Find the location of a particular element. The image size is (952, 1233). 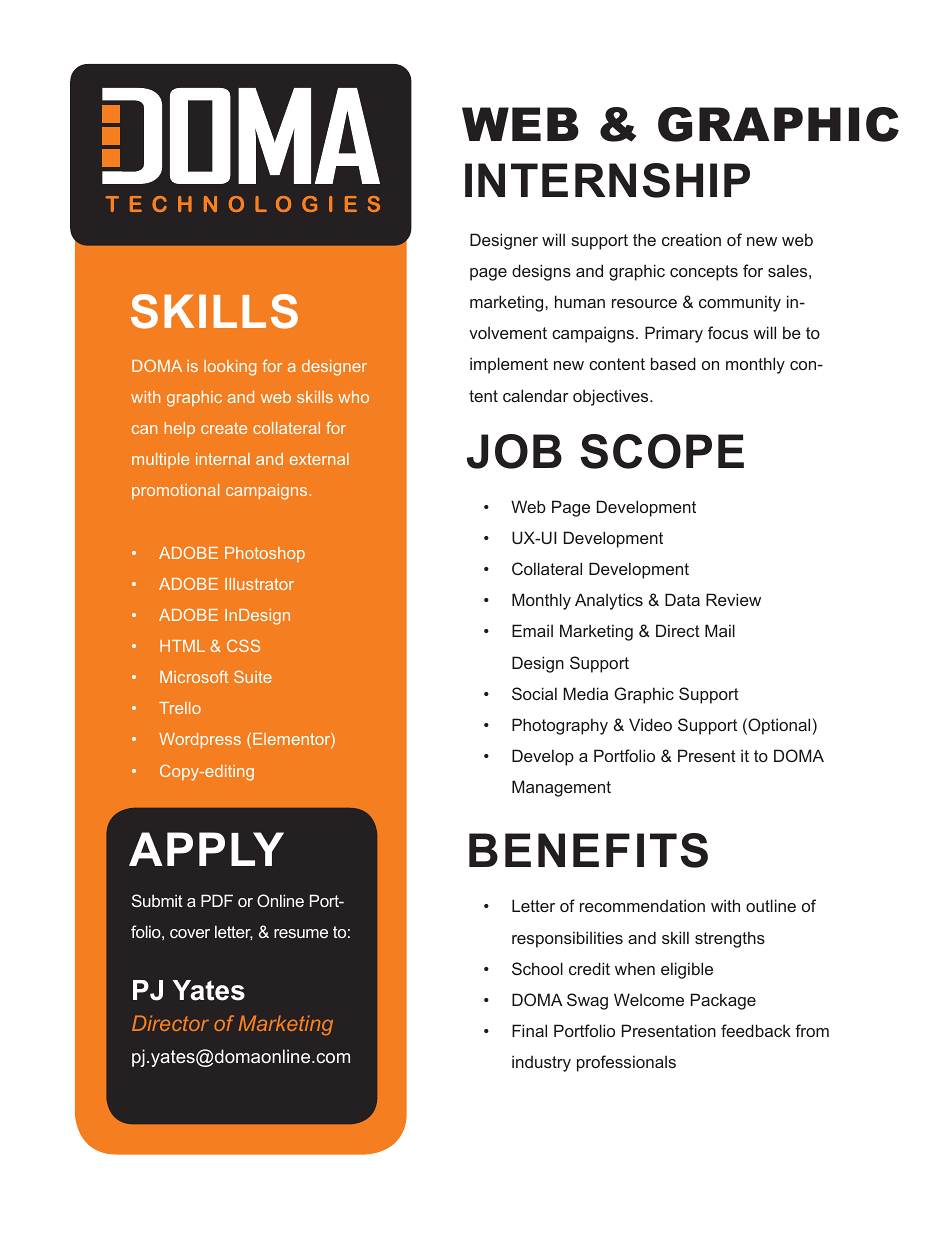

Video is located at coordinates (650, 724).
